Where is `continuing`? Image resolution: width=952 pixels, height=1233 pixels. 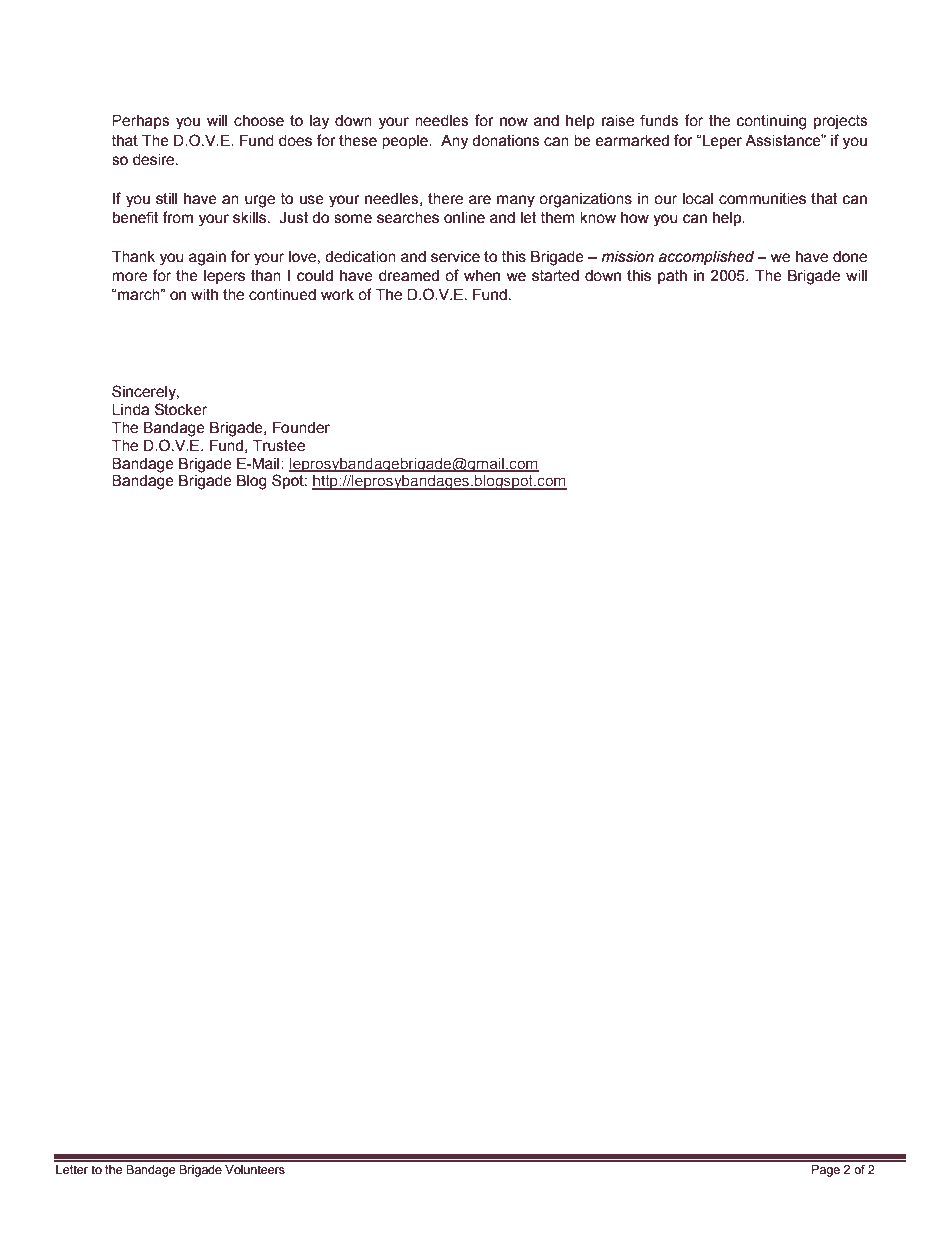 continuing is located at coordinates (772, 122).
